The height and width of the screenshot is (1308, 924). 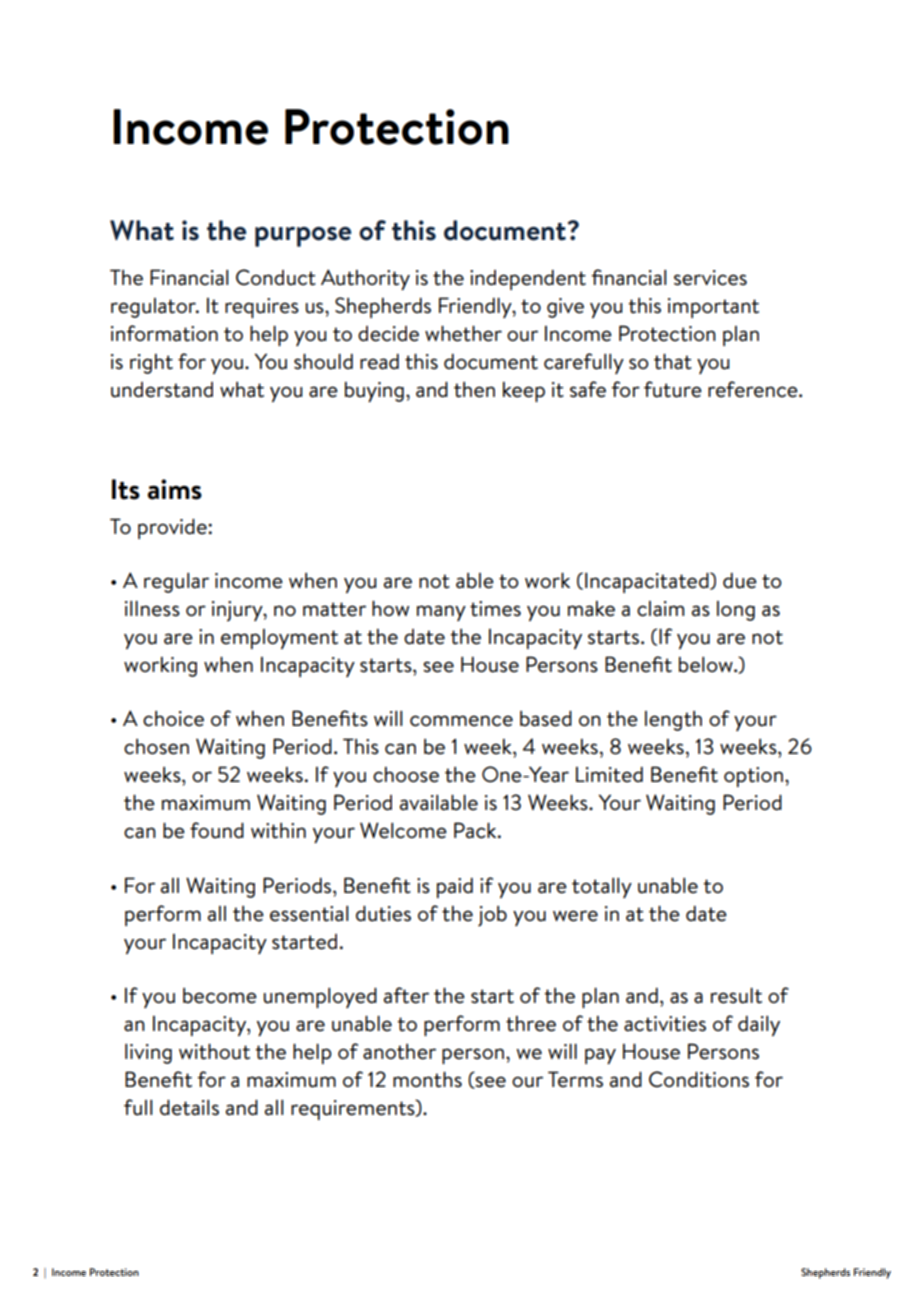 I want to click on many, so click(x=441, y=613).
